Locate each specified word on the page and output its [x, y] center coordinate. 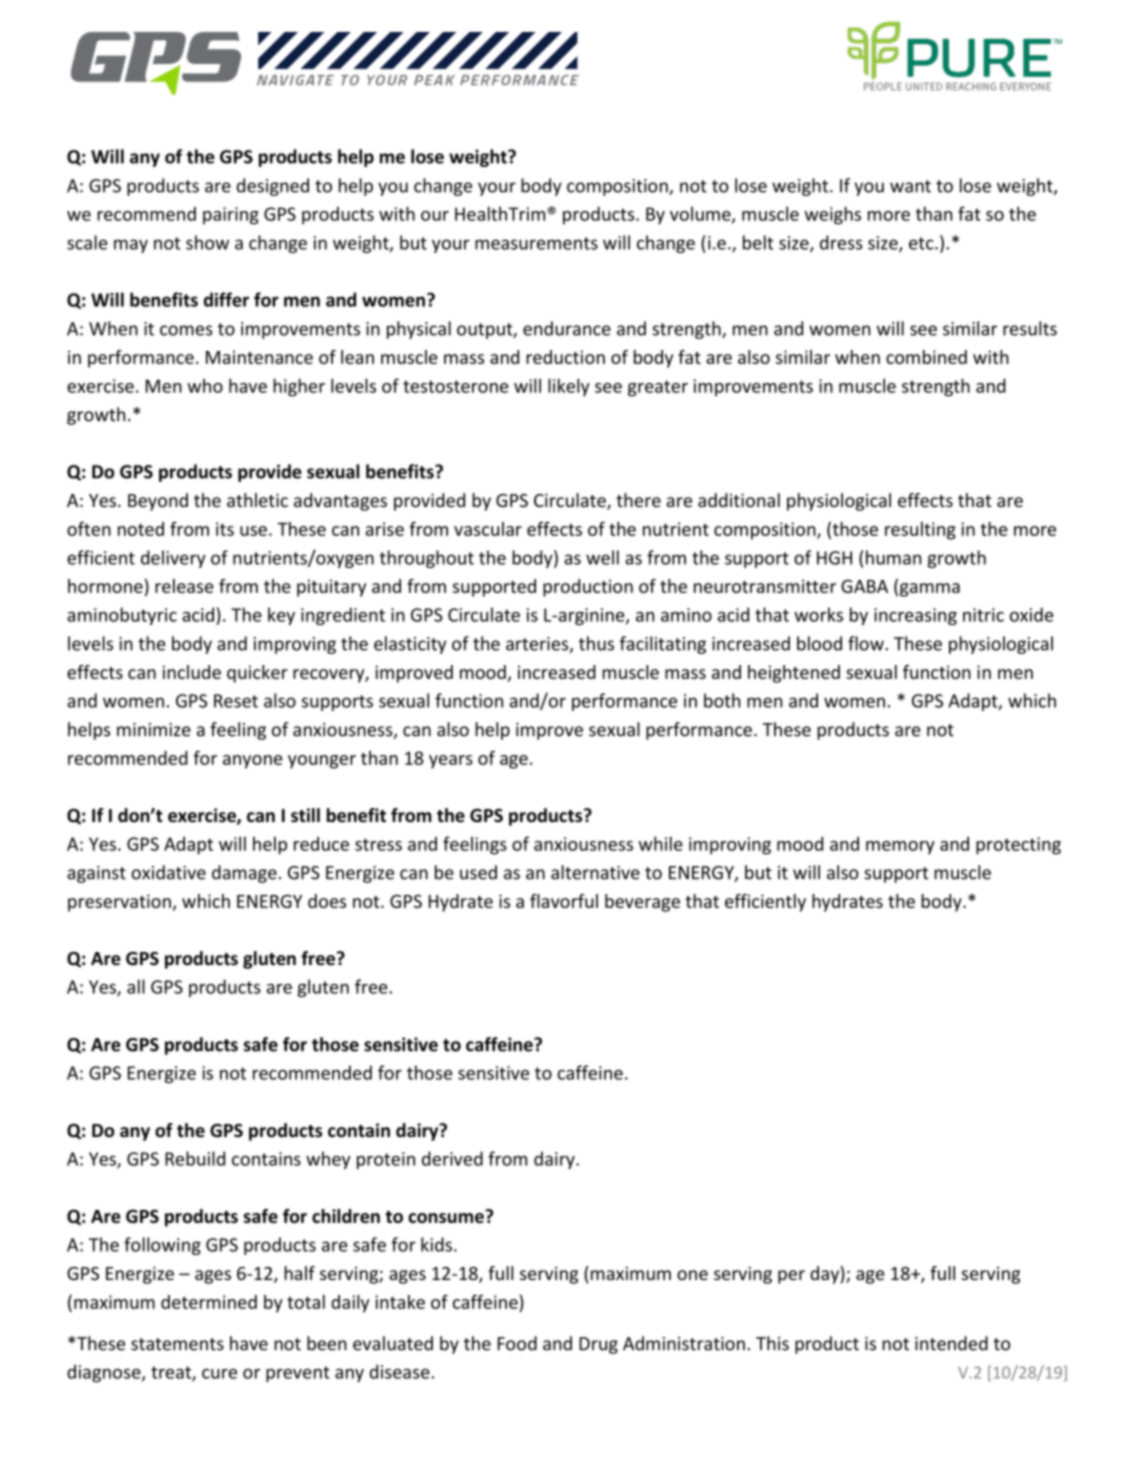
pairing [231, 216]
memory [900, 847]
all [136, 986]
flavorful [564, 901]
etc [922, 243]
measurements [536, 243]
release [184, 586]
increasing [915, 616]
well [602, 557]
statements [177, 1344]
